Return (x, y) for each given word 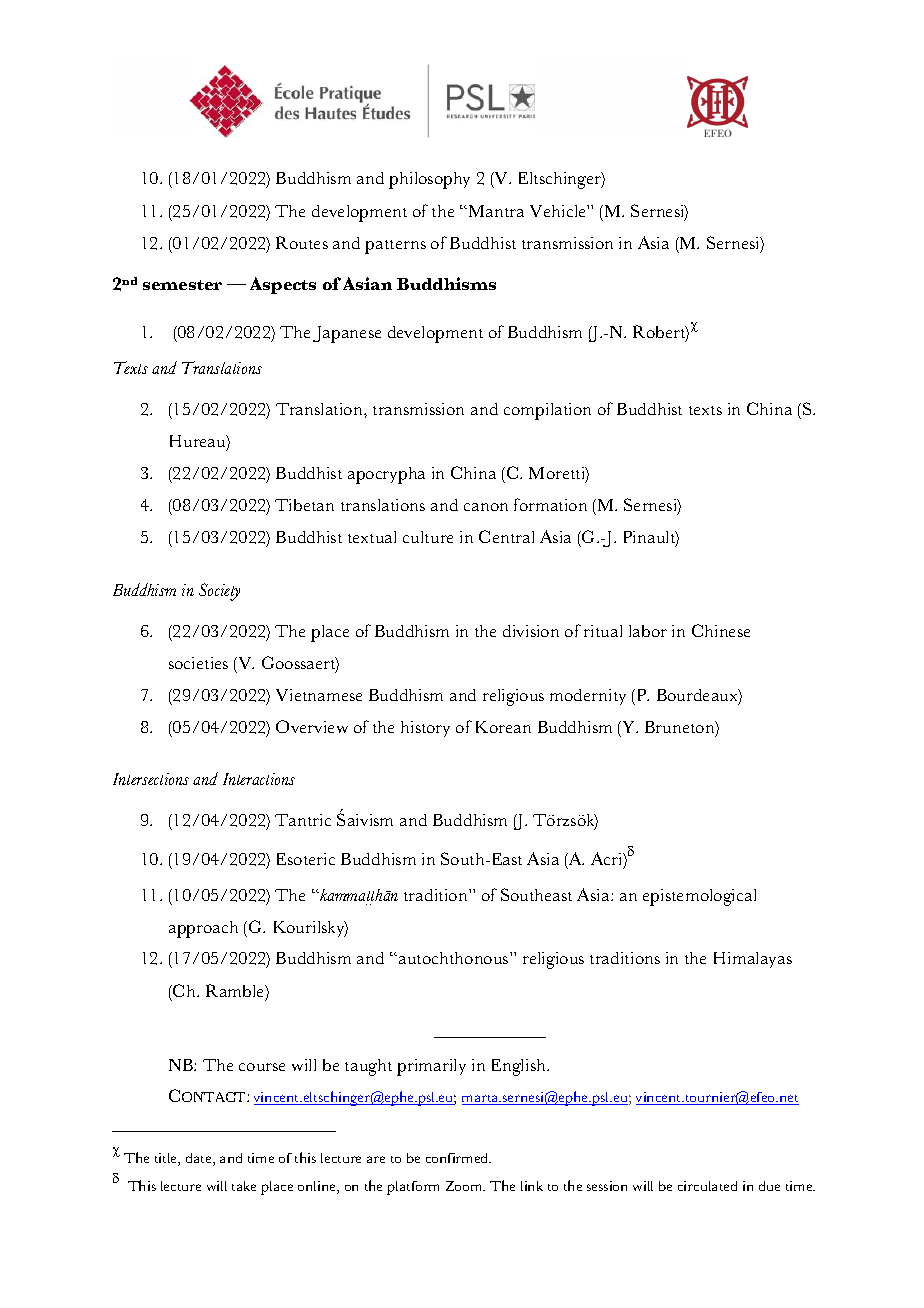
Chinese (721, 630)
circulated (707, 1186)
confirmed (458, 1158)
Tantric (303, 820)
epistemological (699, 897)
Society (219, 592)
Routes (302, 242)
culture (428, 537)
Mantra (495, 211)
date (200, 1159)
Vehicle (559, 211)
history (425, 729)
